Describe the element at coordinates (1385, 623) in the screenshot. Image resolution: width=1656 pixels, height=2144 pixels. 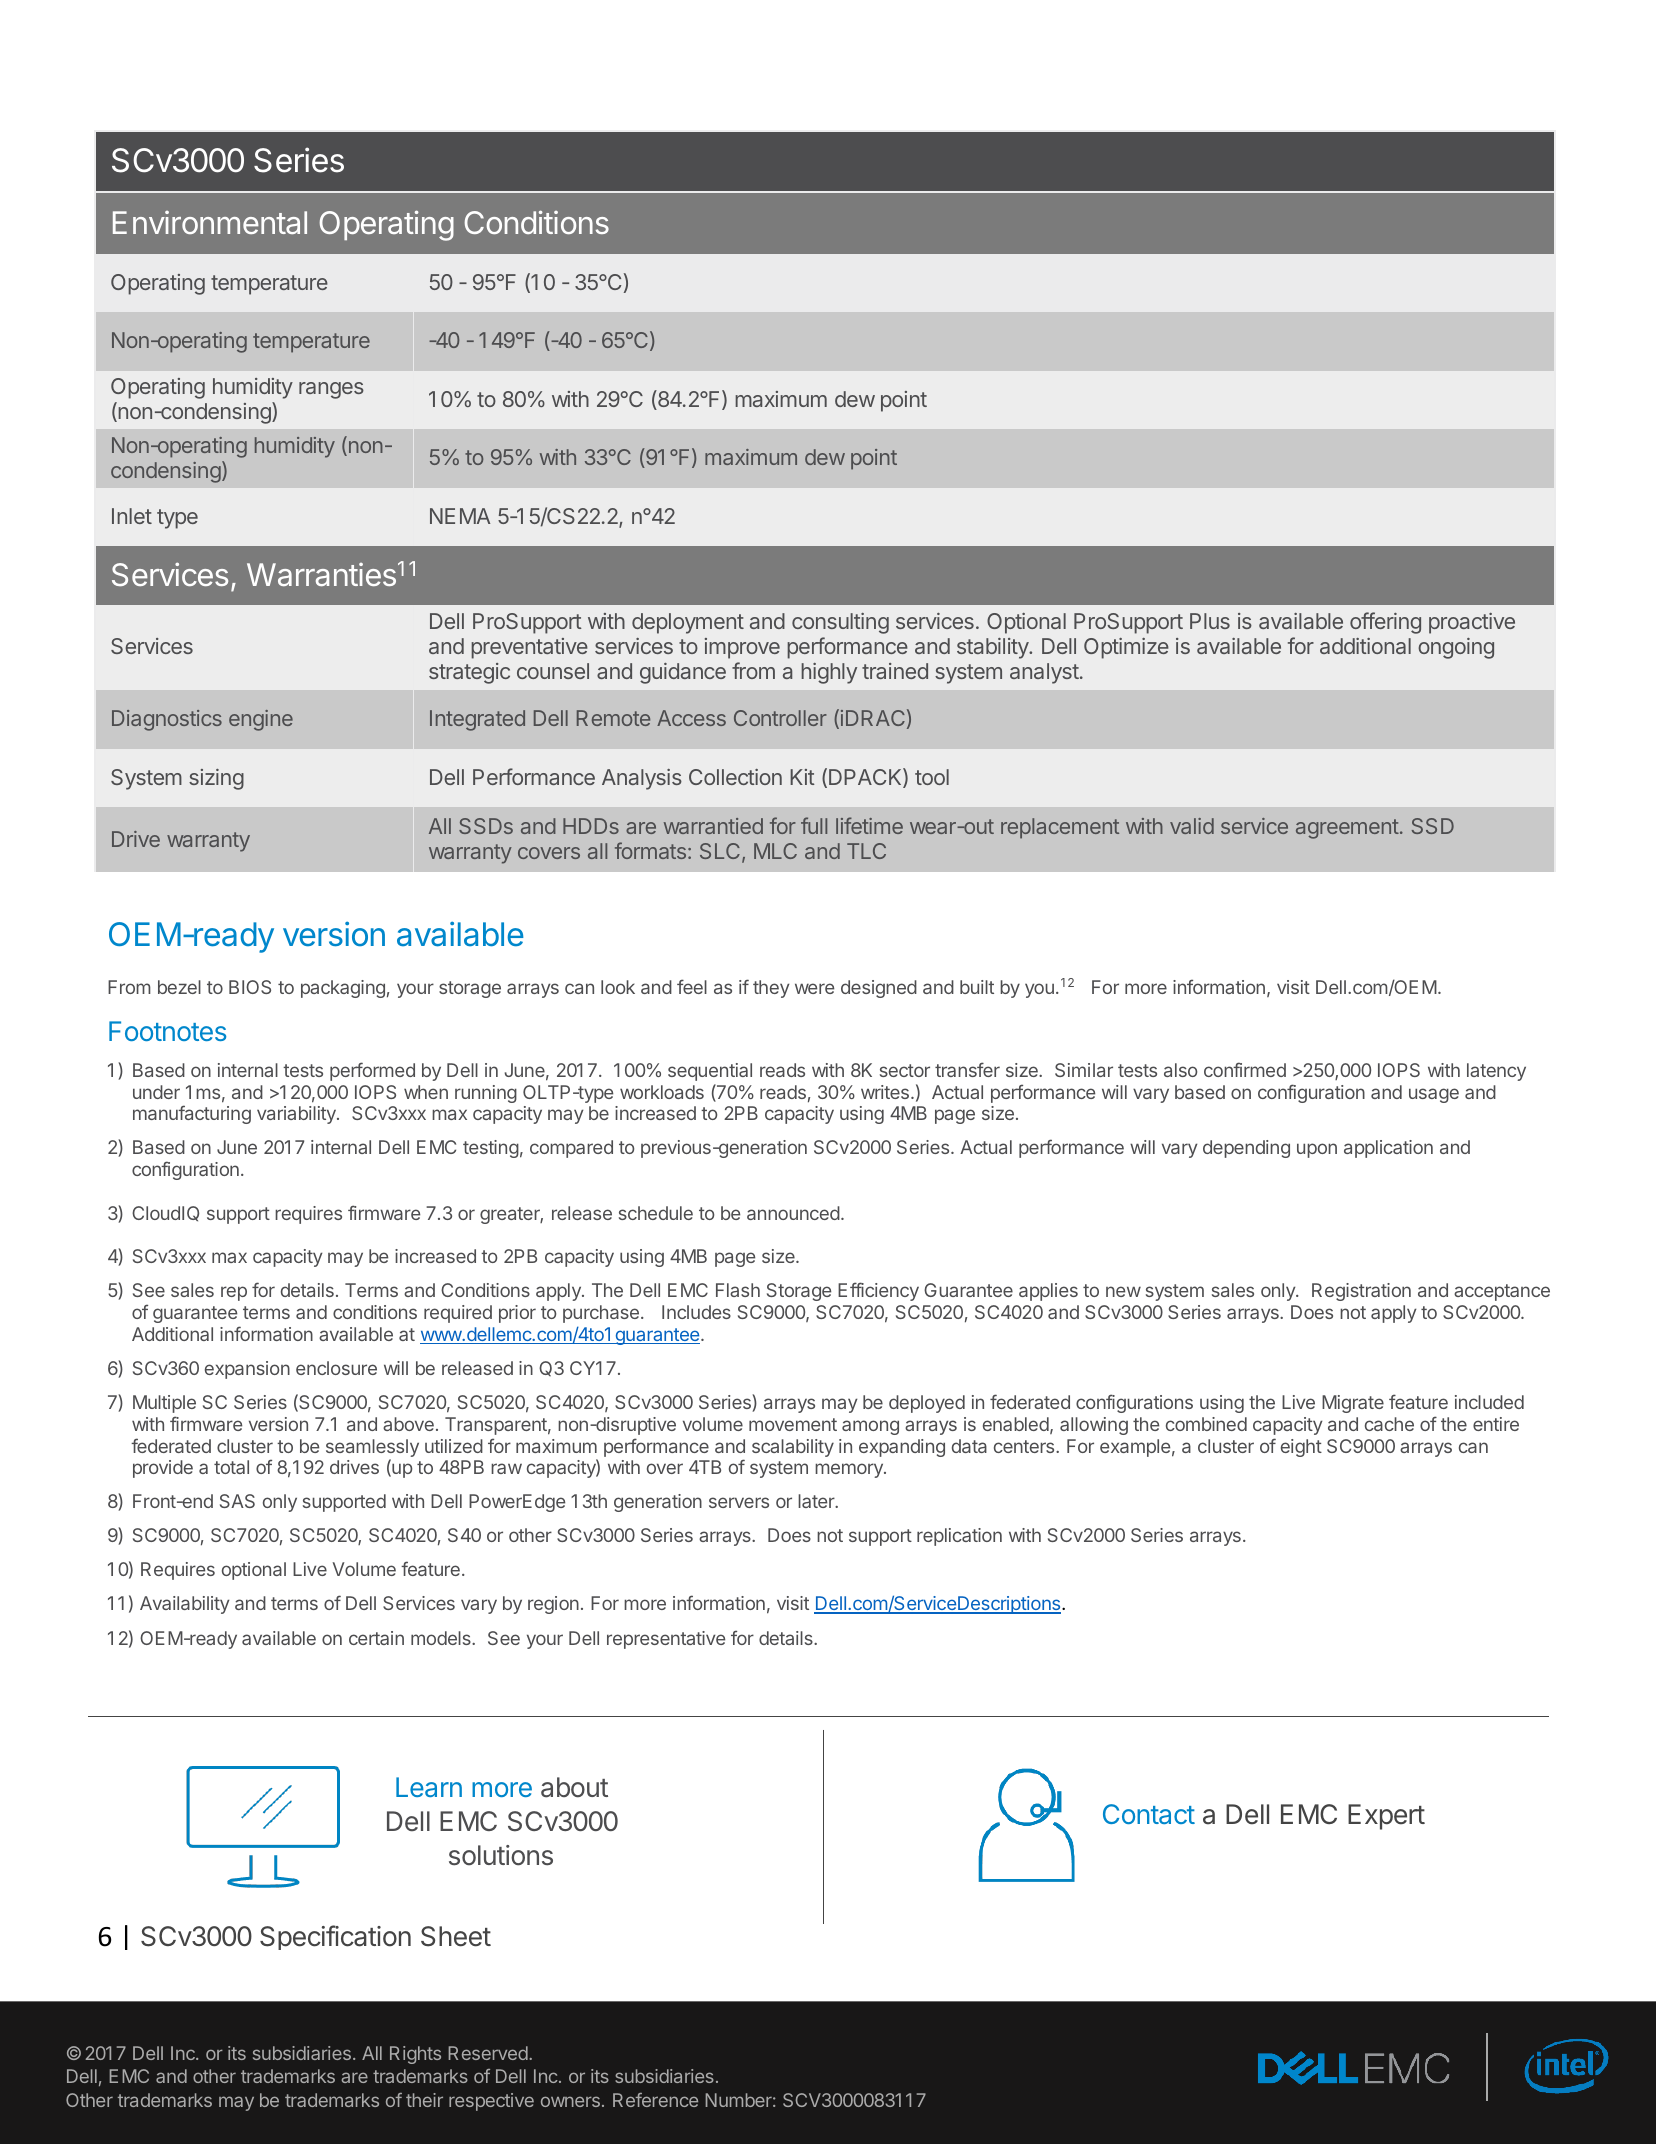
I see `offering` at that location.
